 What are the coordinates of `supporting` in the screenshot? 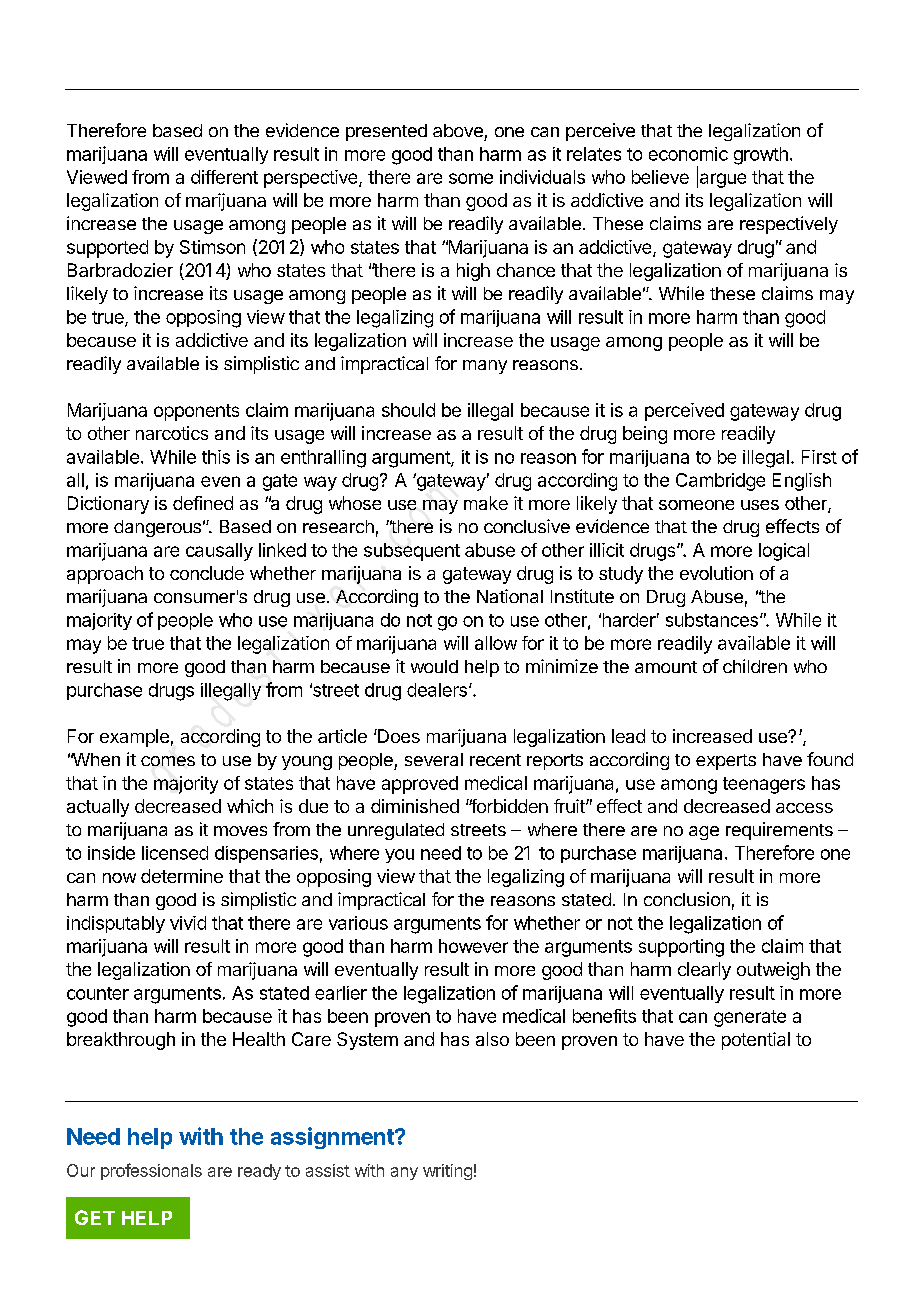 It's located at (681, 948).
